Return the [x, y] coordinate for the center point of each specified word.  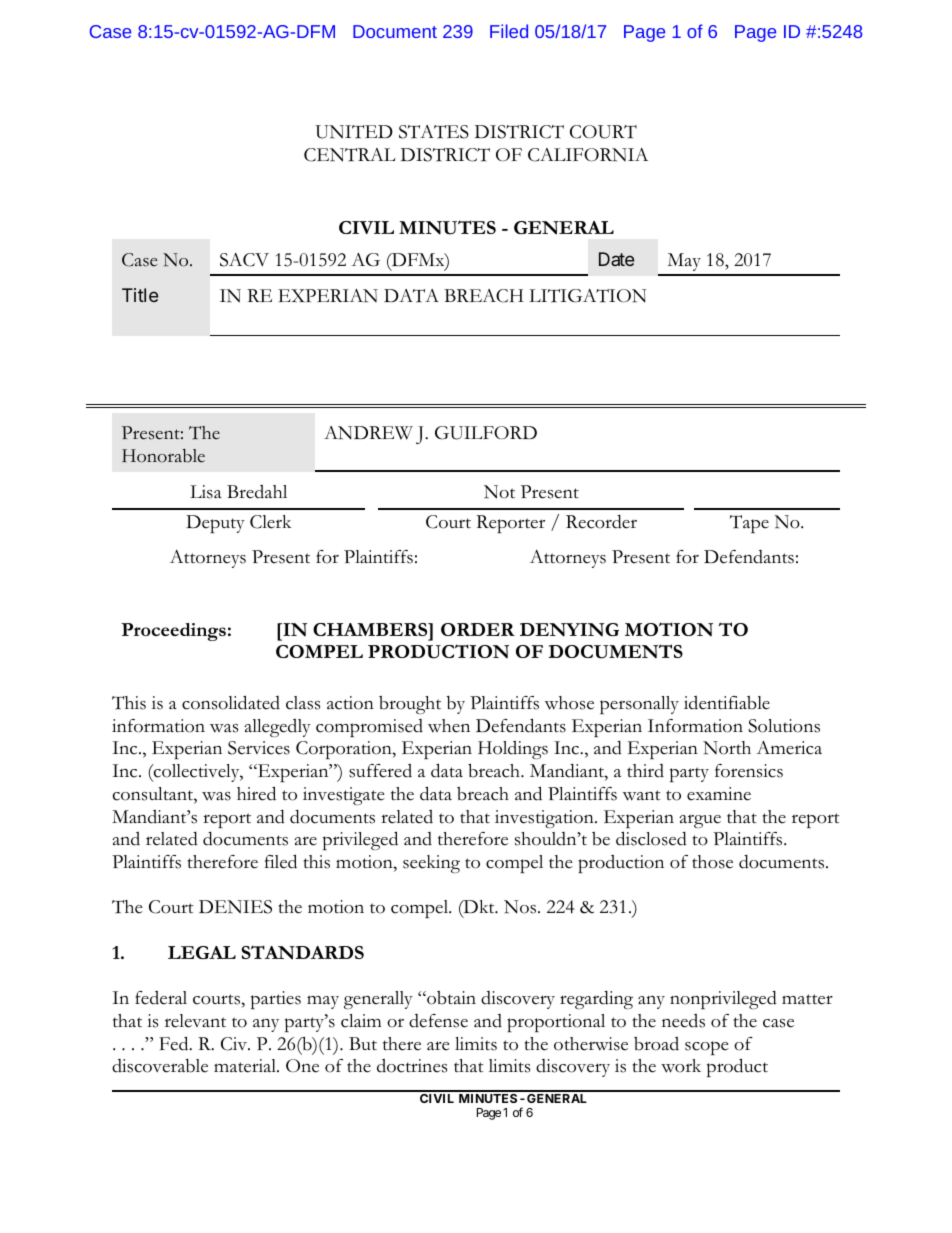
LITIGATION [587, 296]
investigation [545, 819]
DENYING [569, 630]
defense [438, 1021]
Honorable [163, 456]
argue [700, 821]
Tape [749, 524]
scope [707, 1048]
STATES [434, 132]
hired [256, 793]
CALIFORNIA [588, 155]
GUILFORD [486, 433]
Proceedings [173, 632]
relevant [195, 1021]
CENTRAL [350, 155]
